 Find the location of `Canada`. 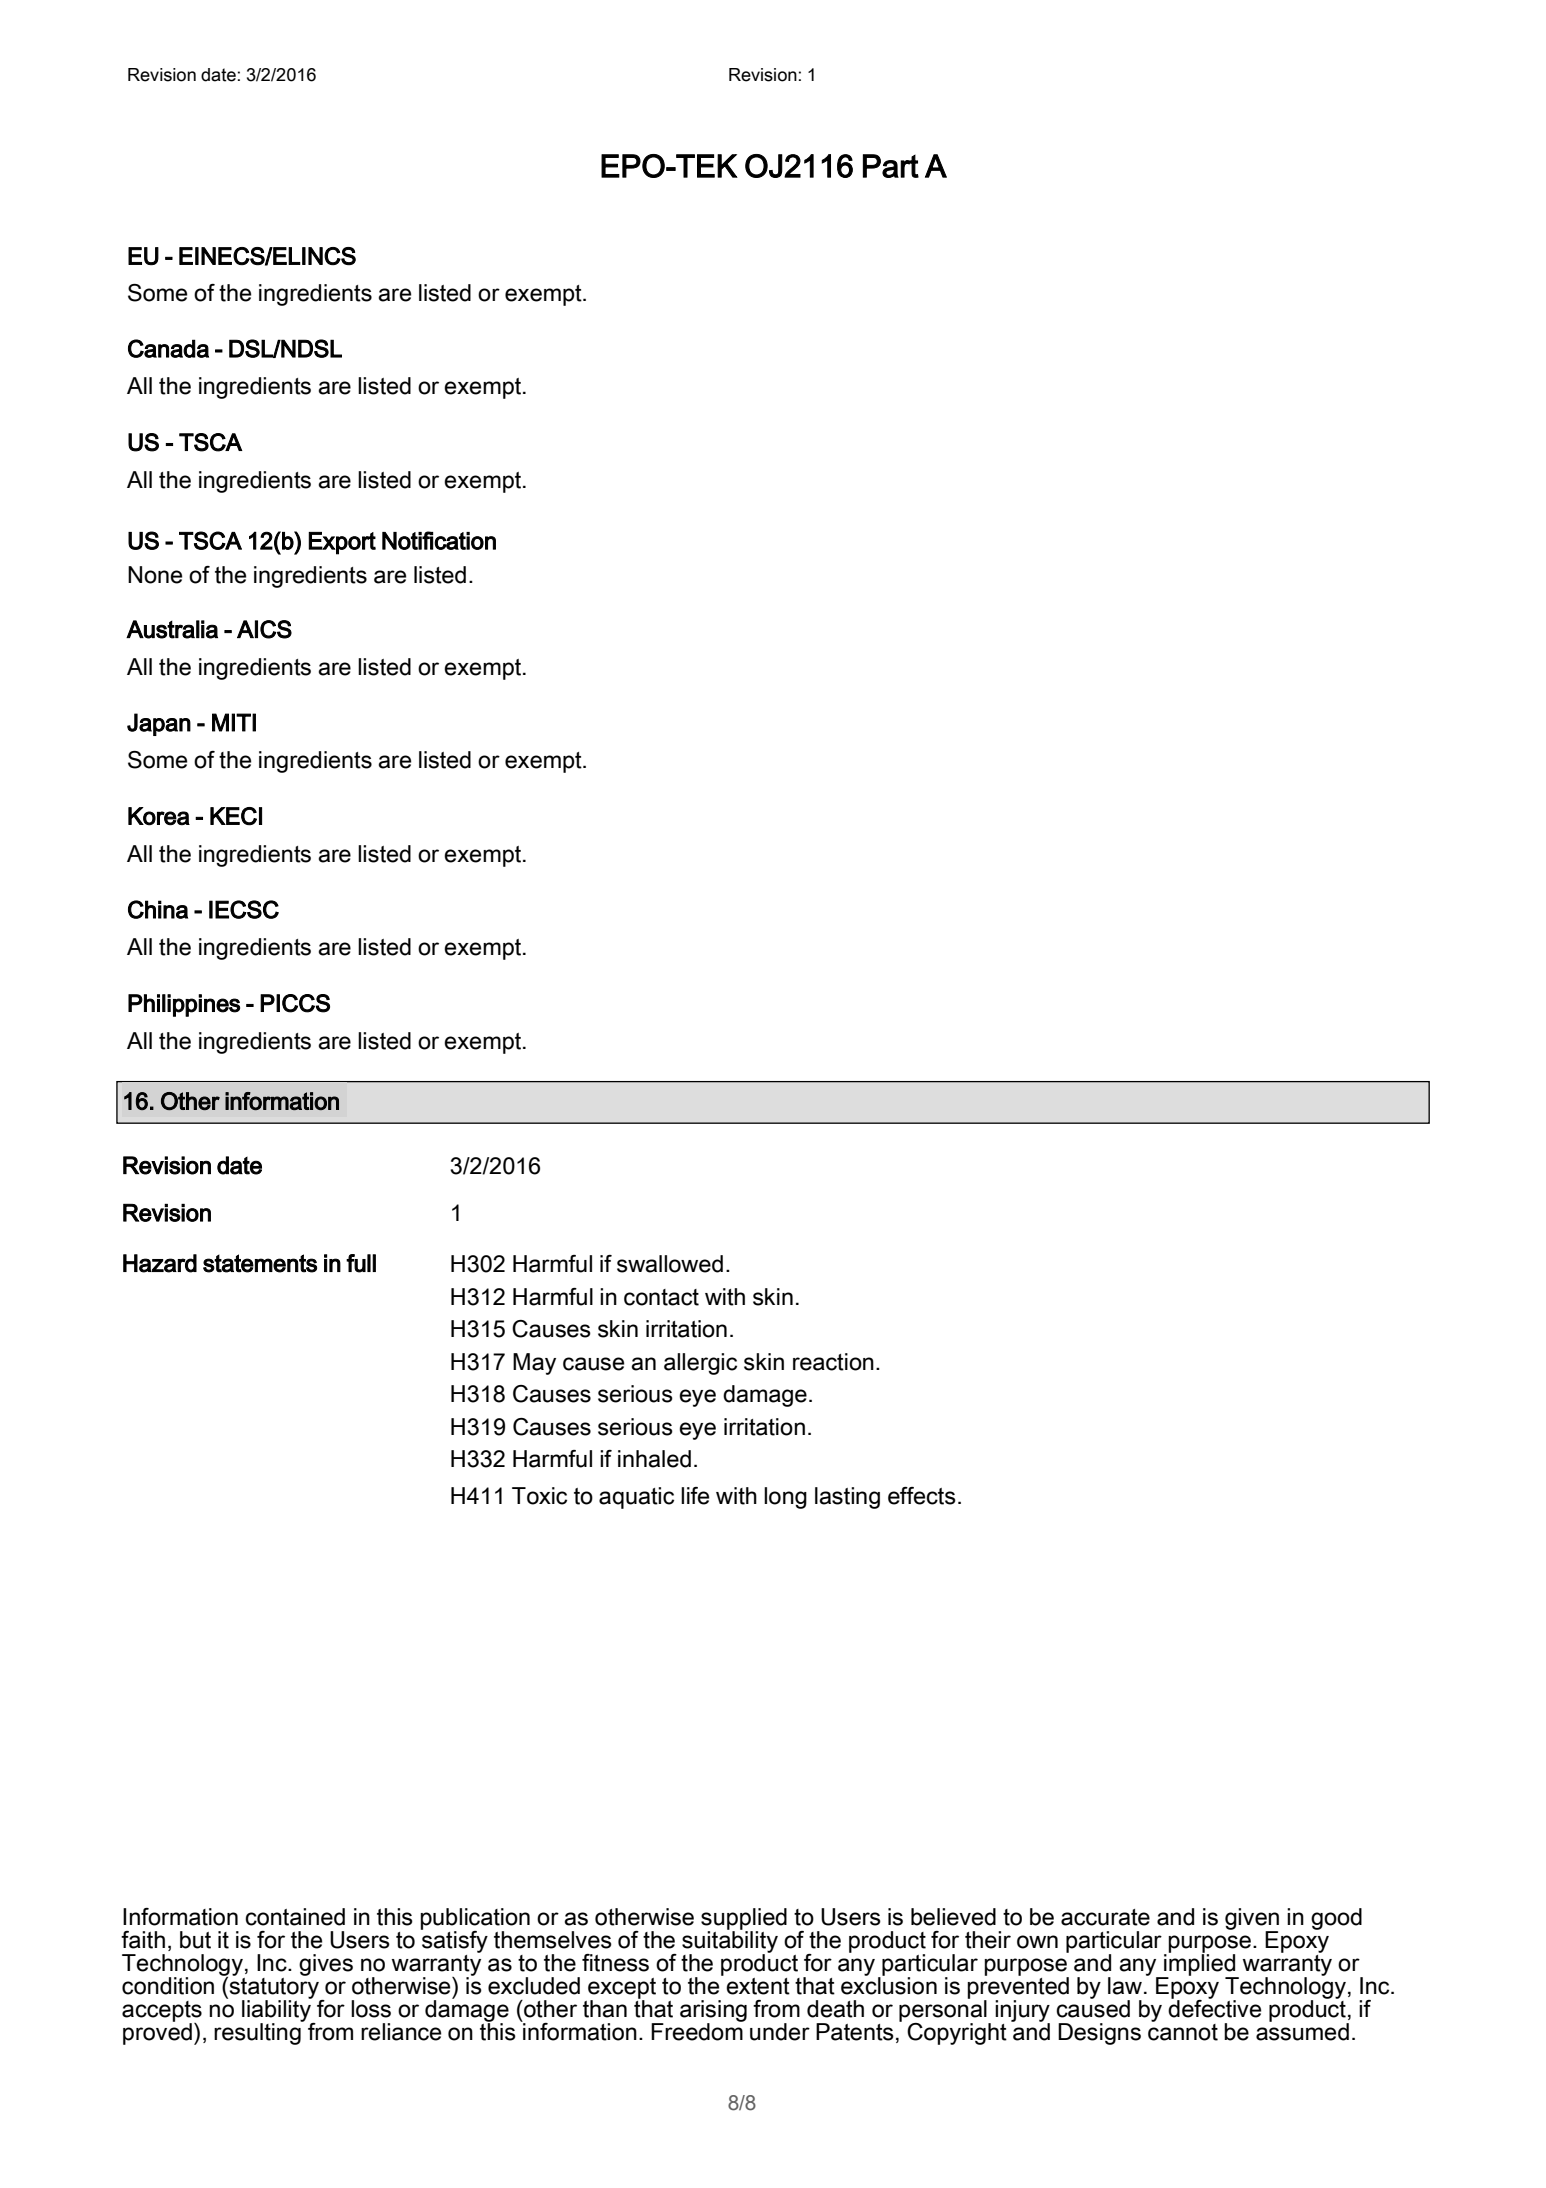

Canada is located at coordinates (168, 348).
